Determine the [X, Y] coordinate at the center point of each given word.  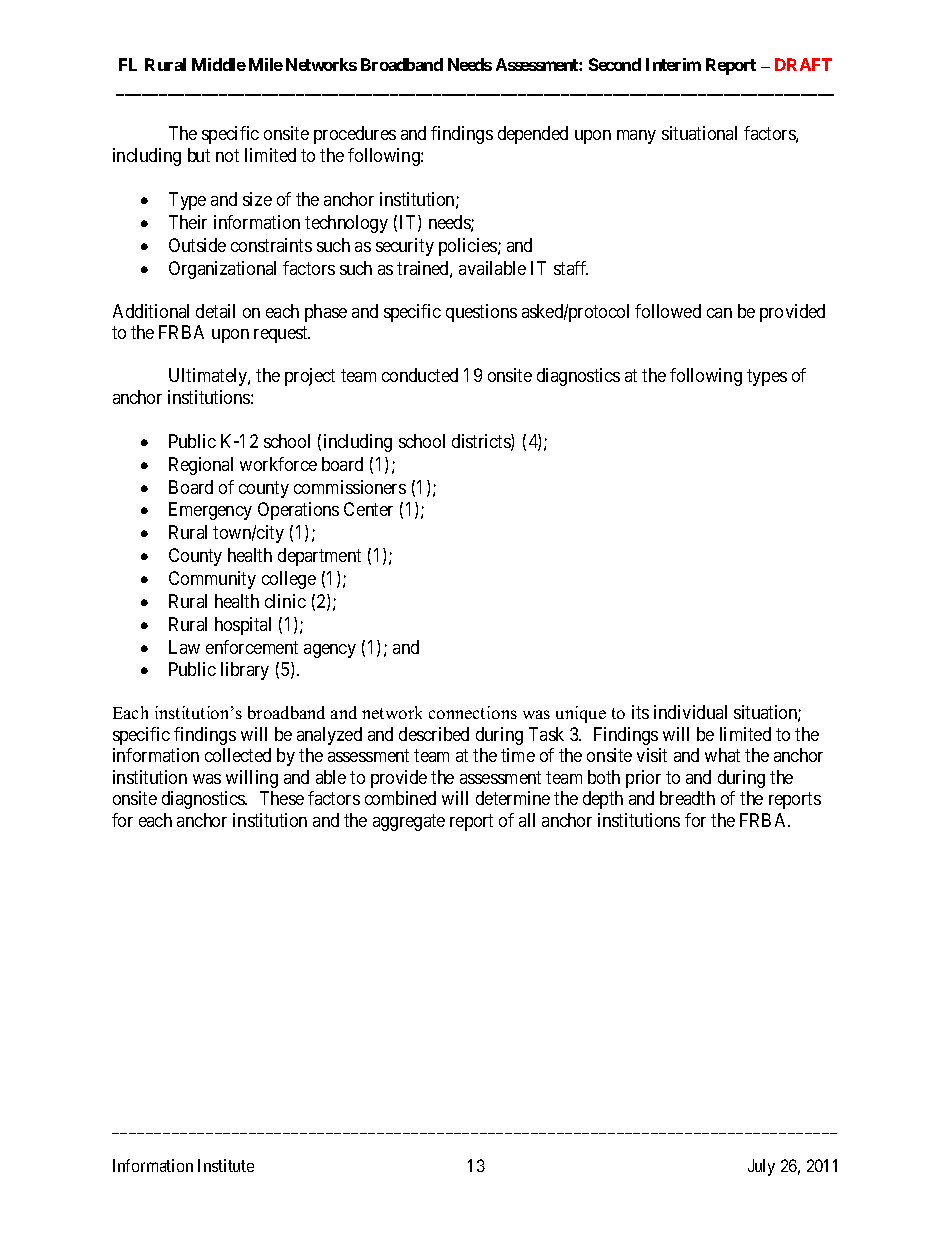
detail [215, 311]
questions [481, 313]
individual [690, 712]
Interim [673, 64]
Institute [226, 1165]
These [282, 798]
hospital [243, 626]
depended [533, 135]
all [527, 820]
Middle [219, 64]
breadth [687, 798]
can [719, 313]
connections [473, 712]
